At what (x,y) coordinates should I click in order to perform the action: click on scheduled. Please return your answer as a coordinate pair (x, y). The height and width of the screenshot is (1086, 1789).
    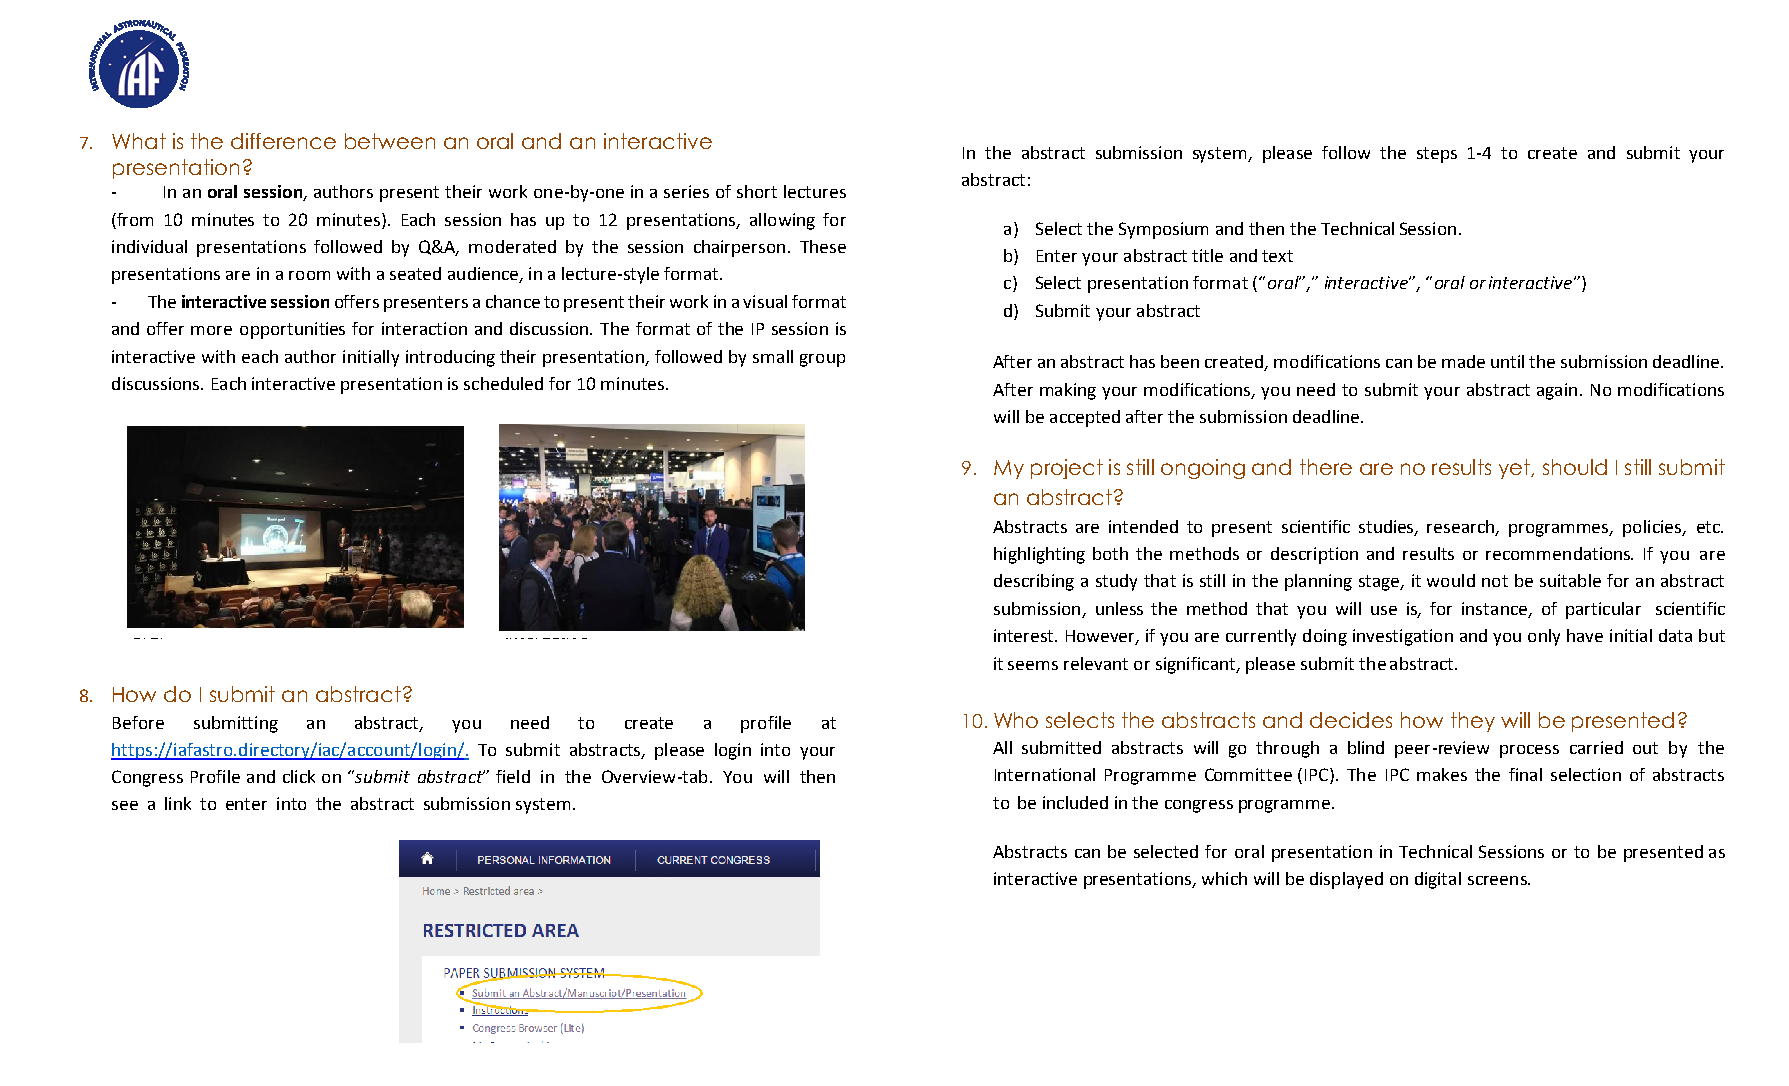
    Looking at the image, I should click on (503, 383).
